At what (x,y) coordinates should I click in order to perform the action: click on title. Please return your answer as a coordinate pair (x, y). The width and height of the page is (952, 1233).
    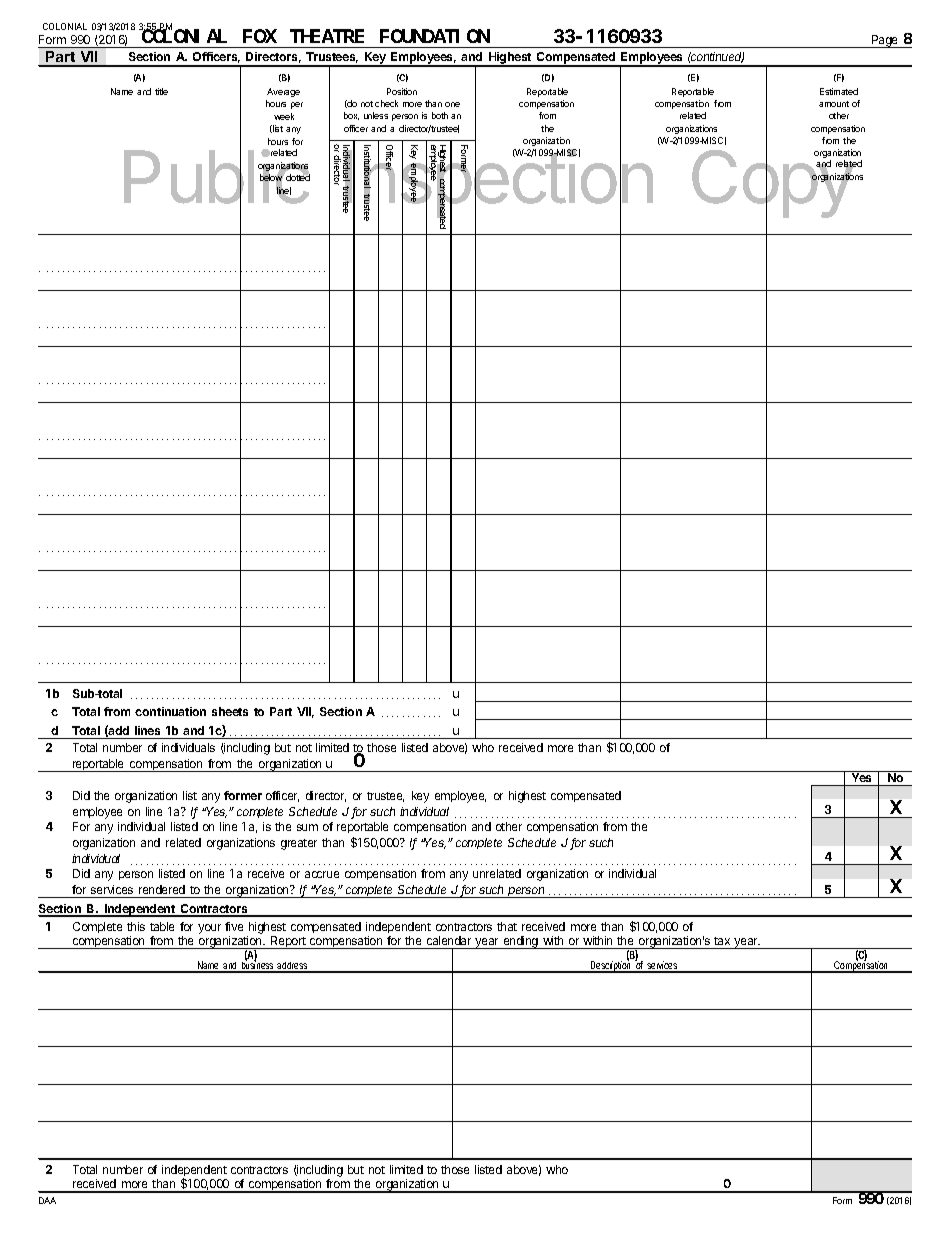
    Looking at the image, I should click on (161, 91).
